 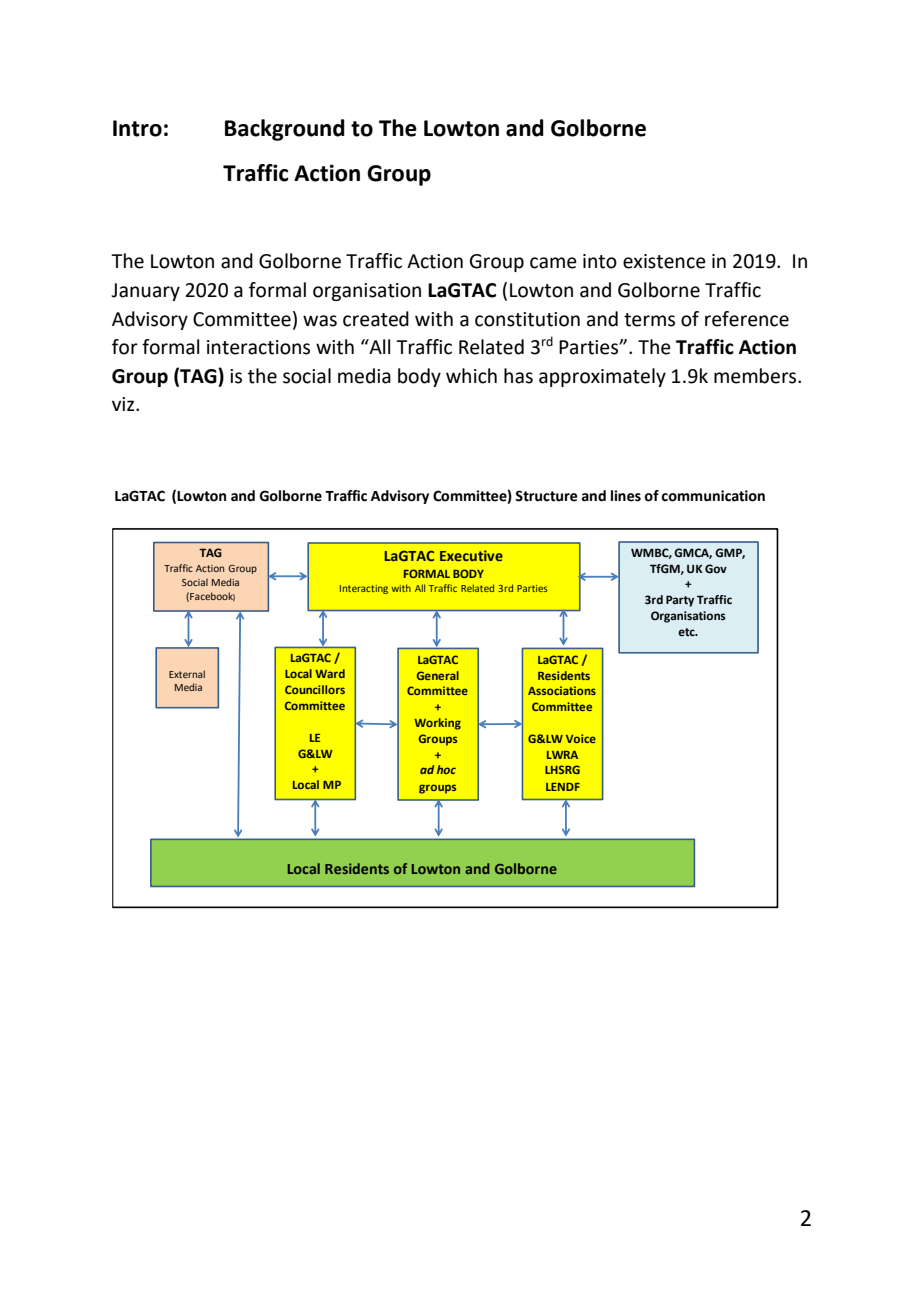 What do you see at coordinates (124, 404) in the screenshot?
I see `viz` at bounding box center [124, 404].
